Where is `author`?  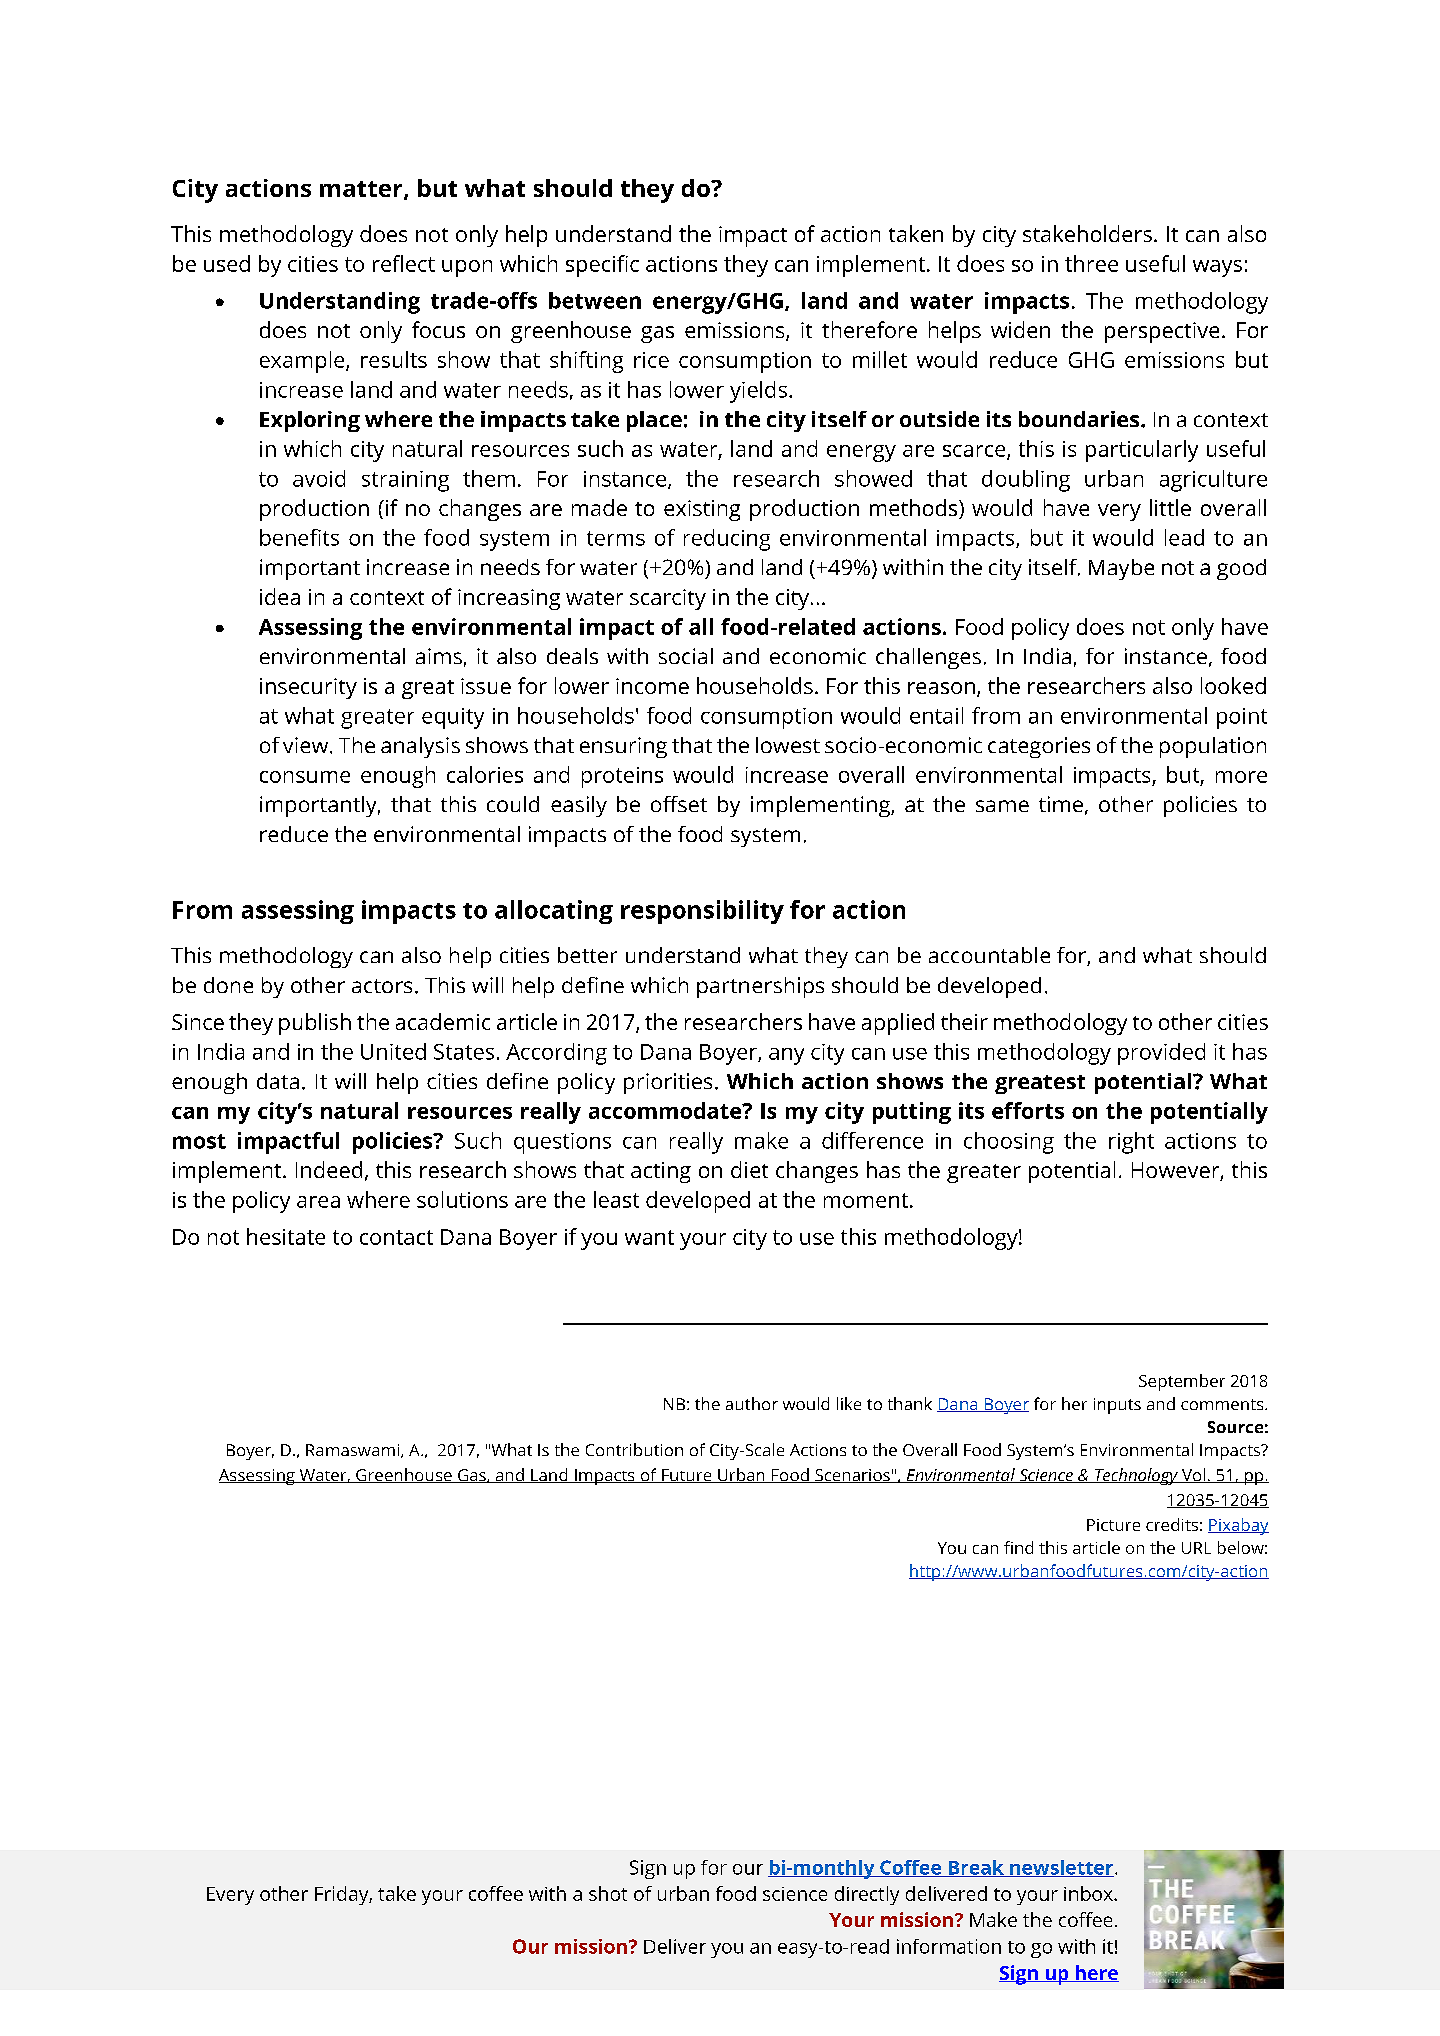
author is located at coordinates (752, 1403).
